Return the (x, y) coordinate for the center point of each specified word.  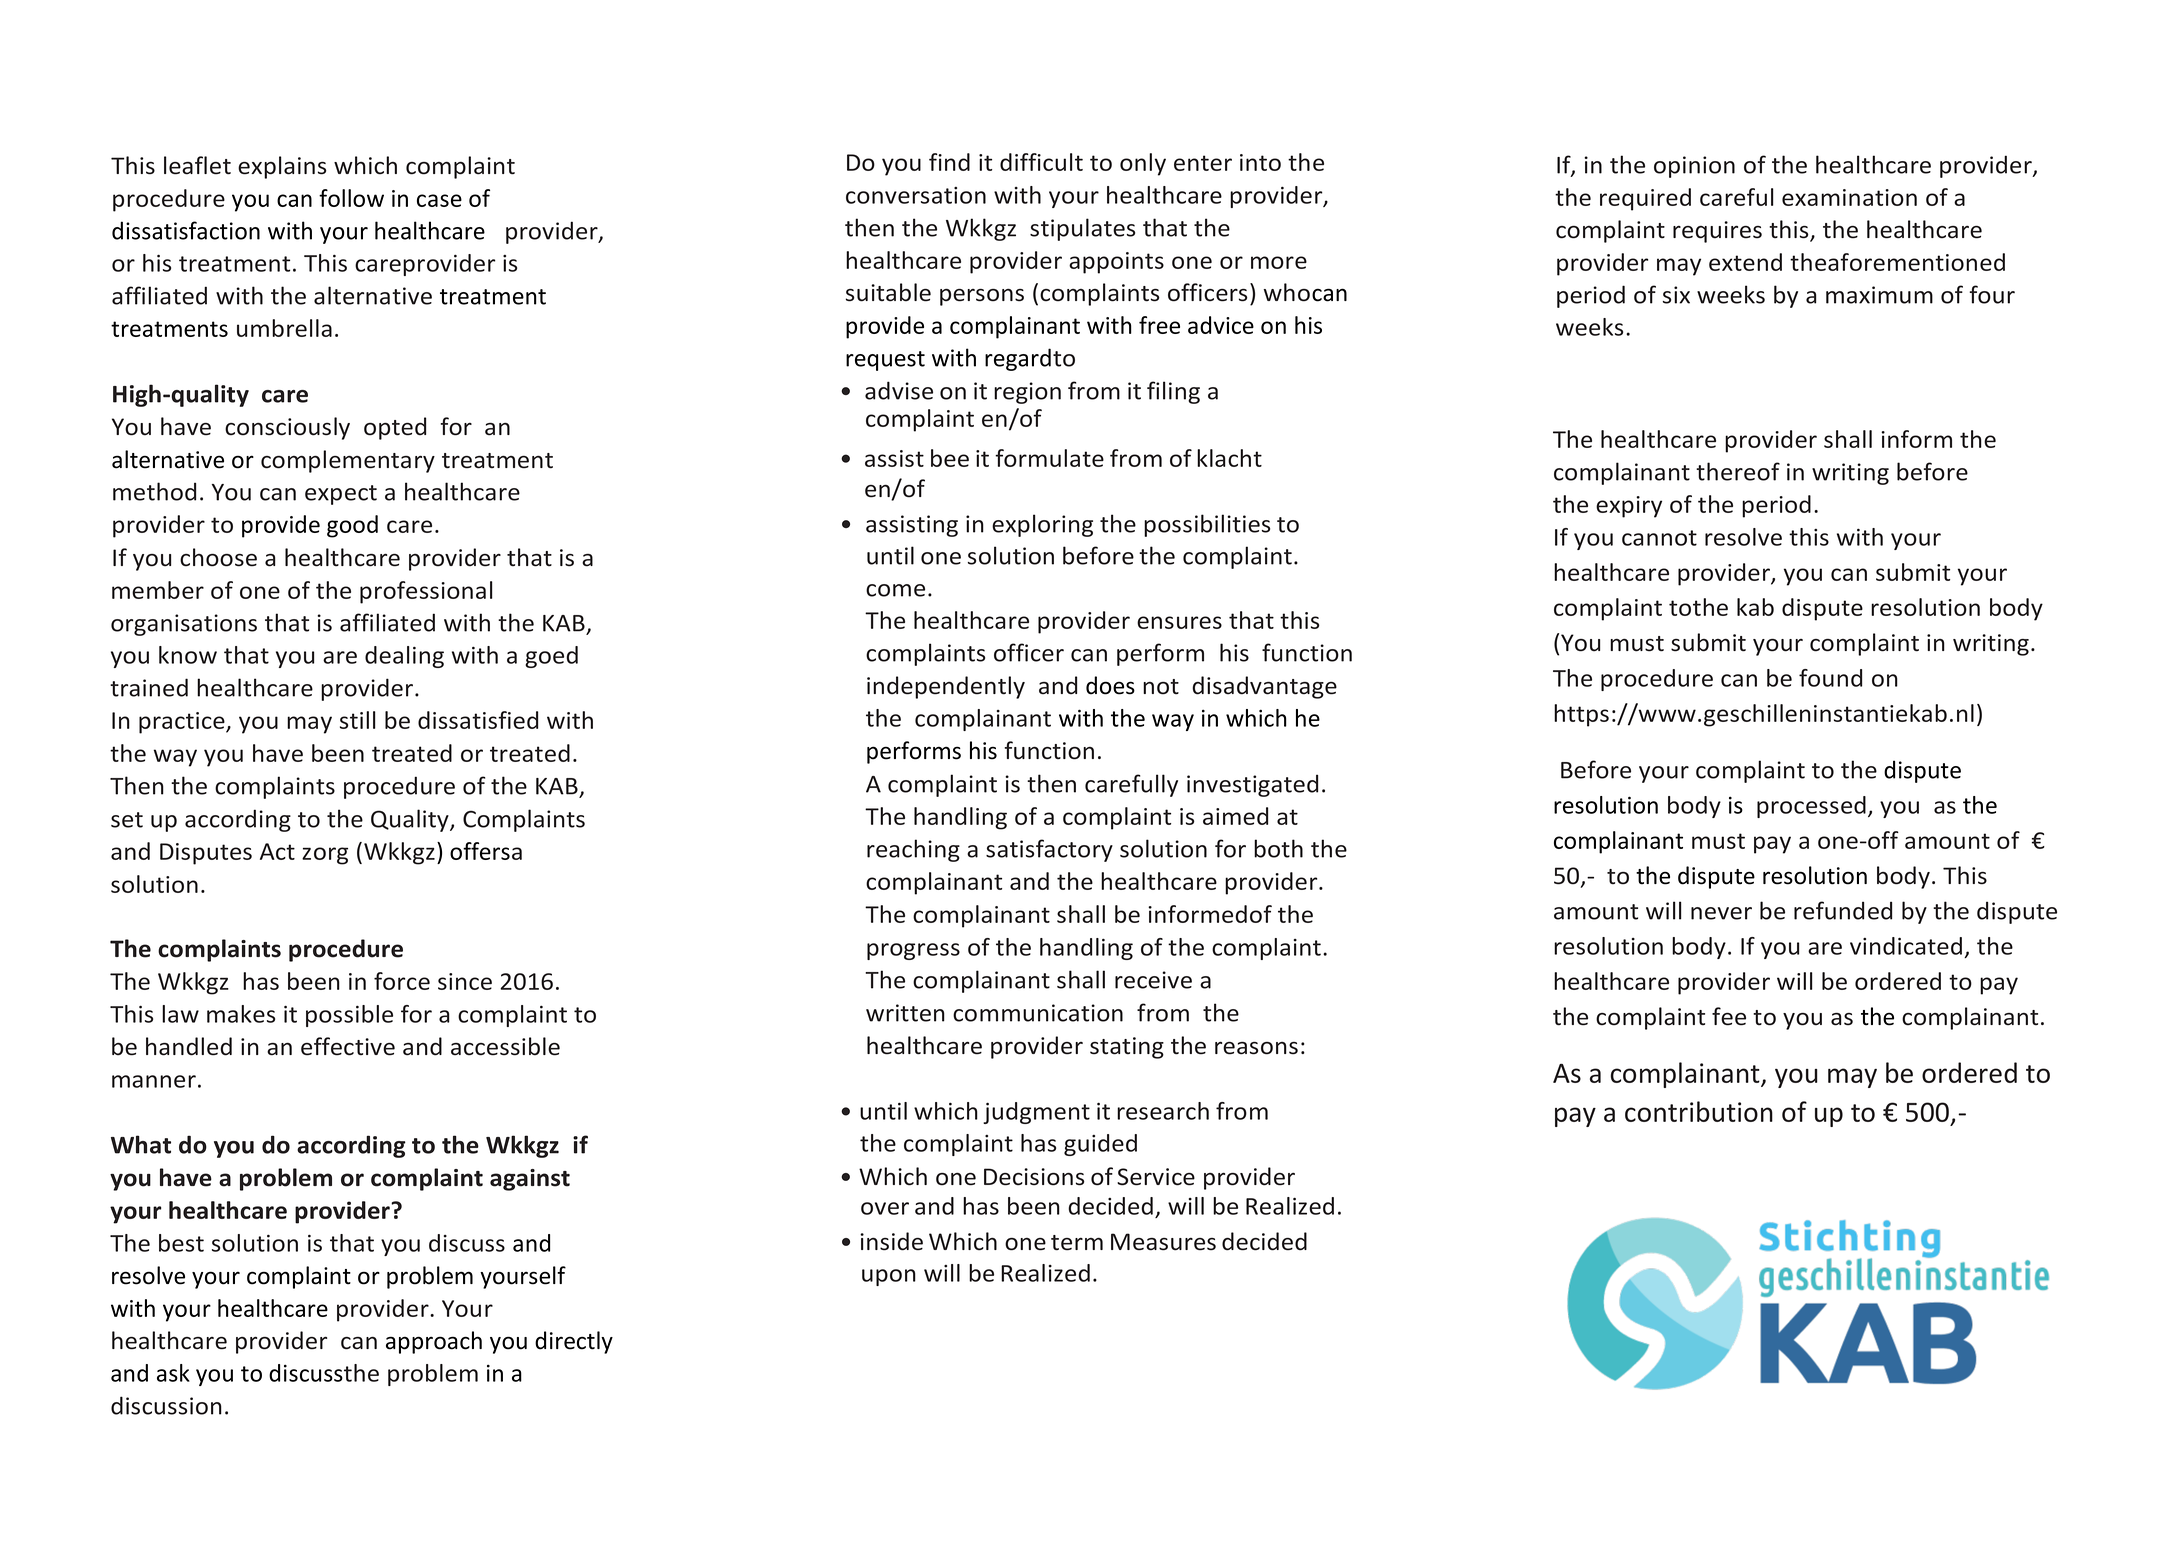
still (358, 720)
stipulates (1082, 229)
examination (1849, 197)
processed (1811, 807)
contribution (1699, 1111)
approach (434, 1342)
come (895, 590)
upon (889, 1277)
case (439, 200)
